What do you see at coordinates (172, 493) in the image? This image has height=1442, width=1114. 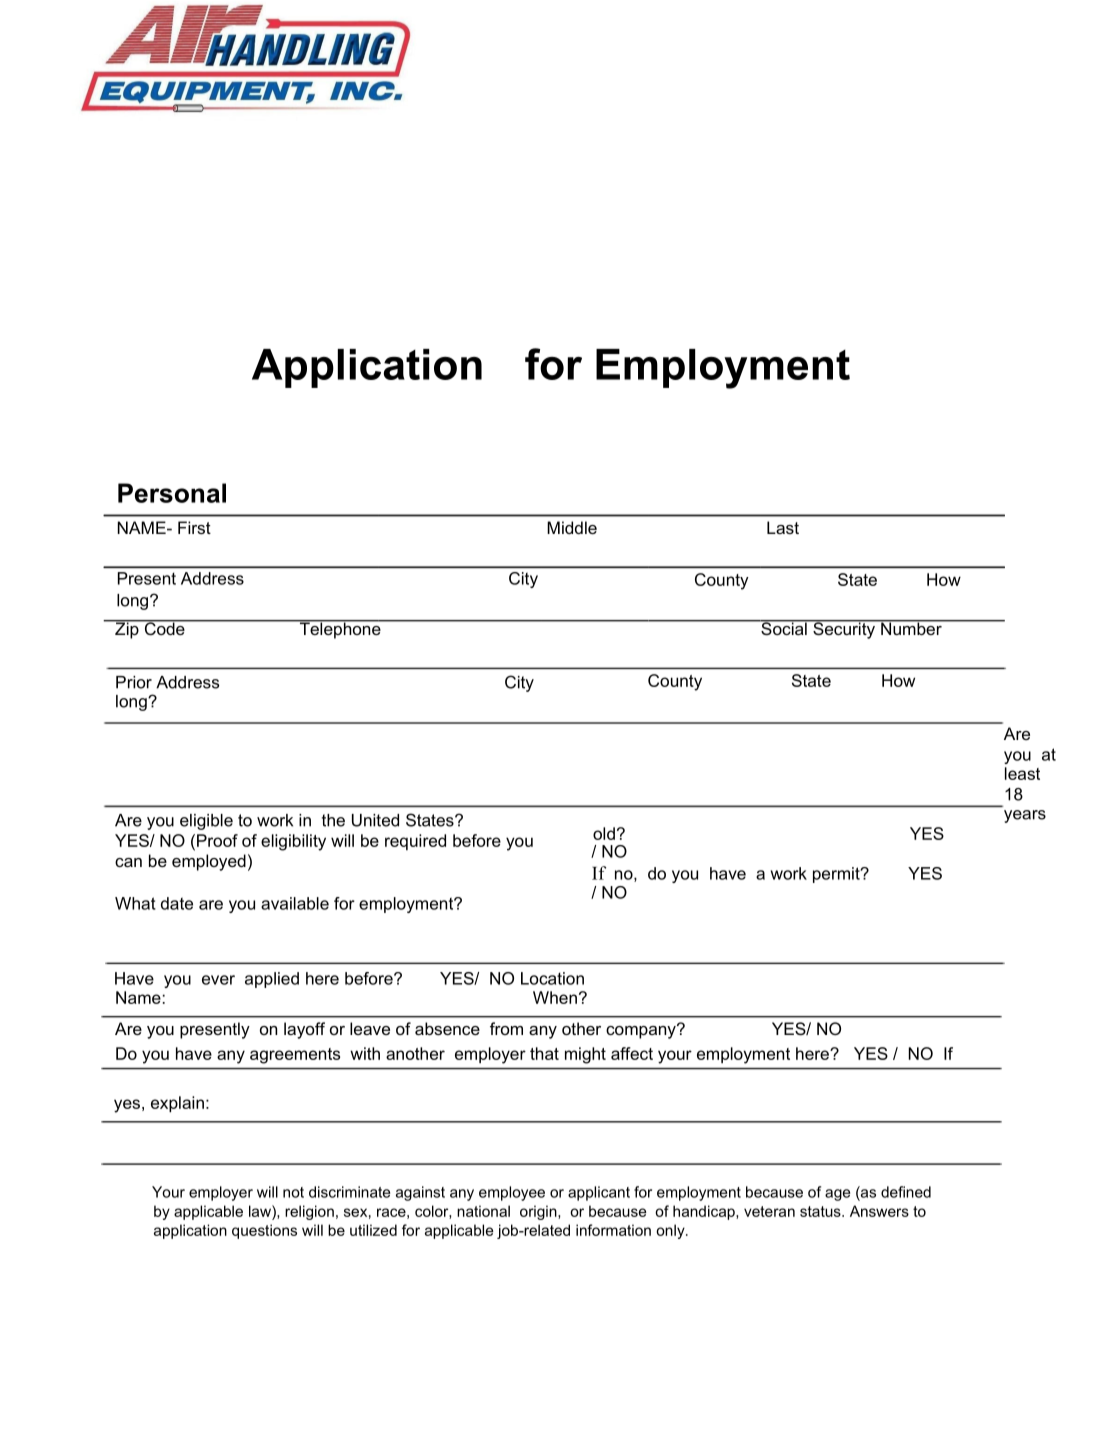 I see `Personal` at bounding box center [172, 493].
